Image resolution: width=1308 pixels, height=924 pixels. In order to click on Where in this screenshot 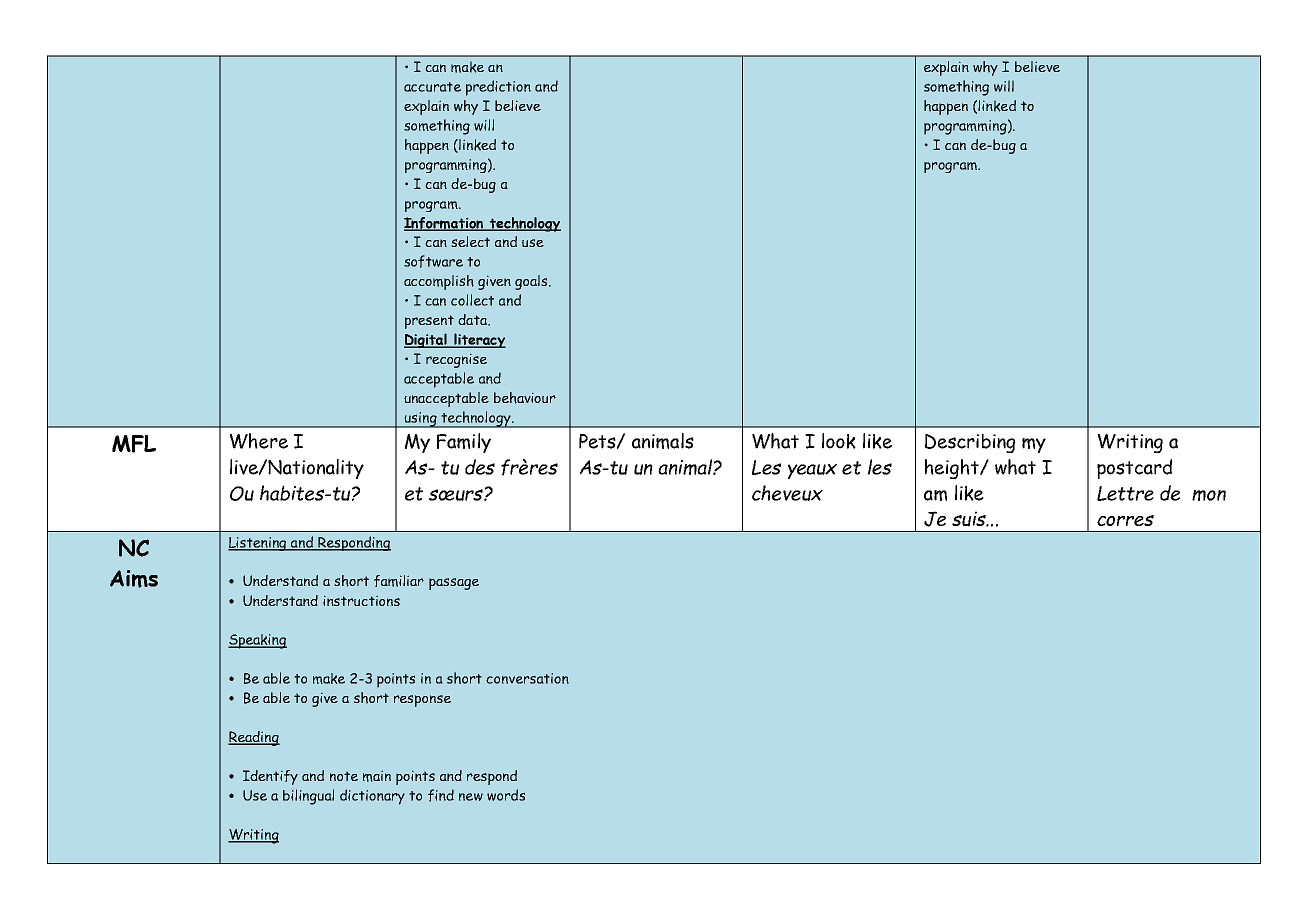, I will do `click(259, 441)`.
